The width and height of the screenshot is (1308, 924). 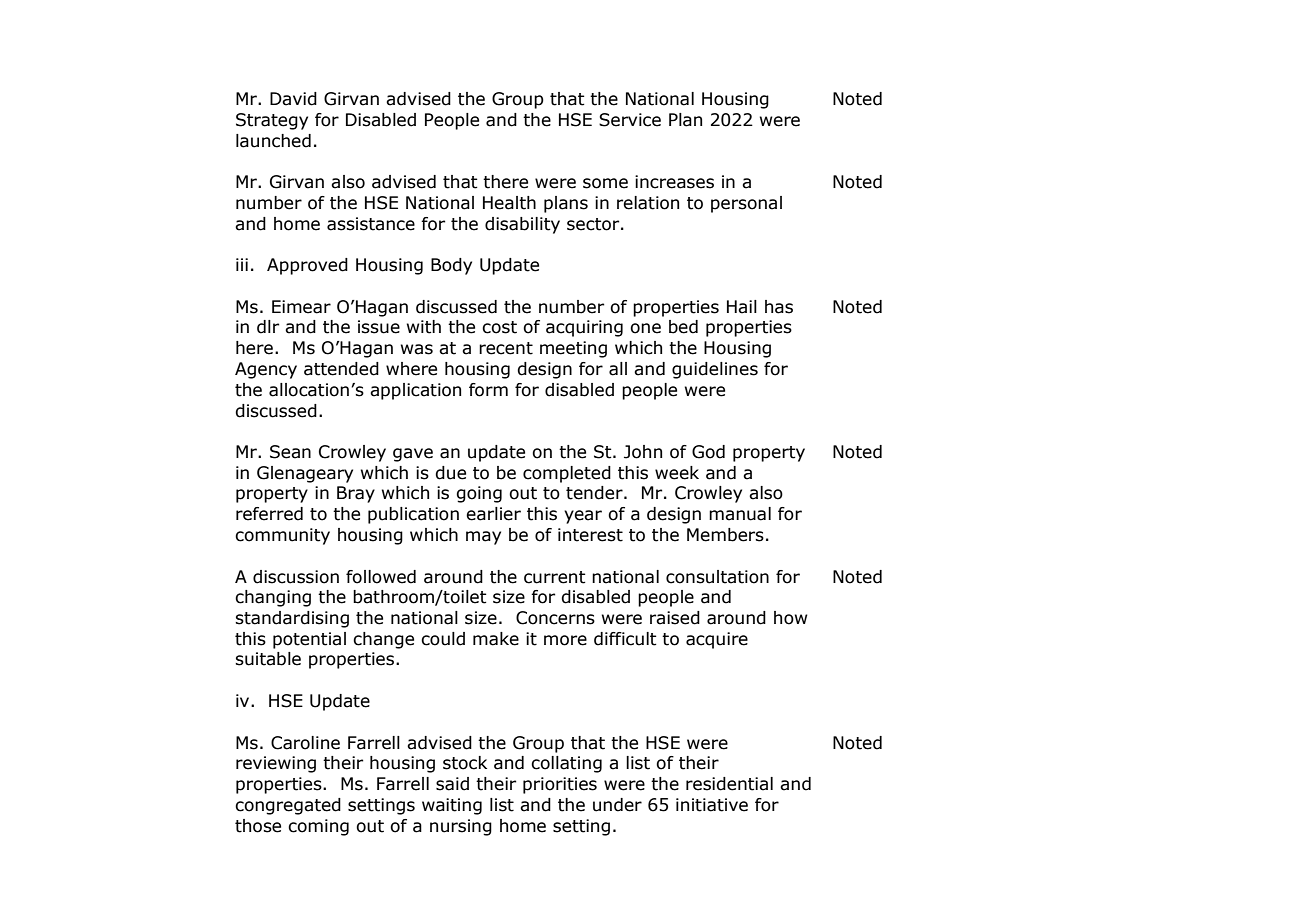 What do you see at coordinates (708, 452) in the screenshot?
I see `God` at bounding box center [708, 452].
